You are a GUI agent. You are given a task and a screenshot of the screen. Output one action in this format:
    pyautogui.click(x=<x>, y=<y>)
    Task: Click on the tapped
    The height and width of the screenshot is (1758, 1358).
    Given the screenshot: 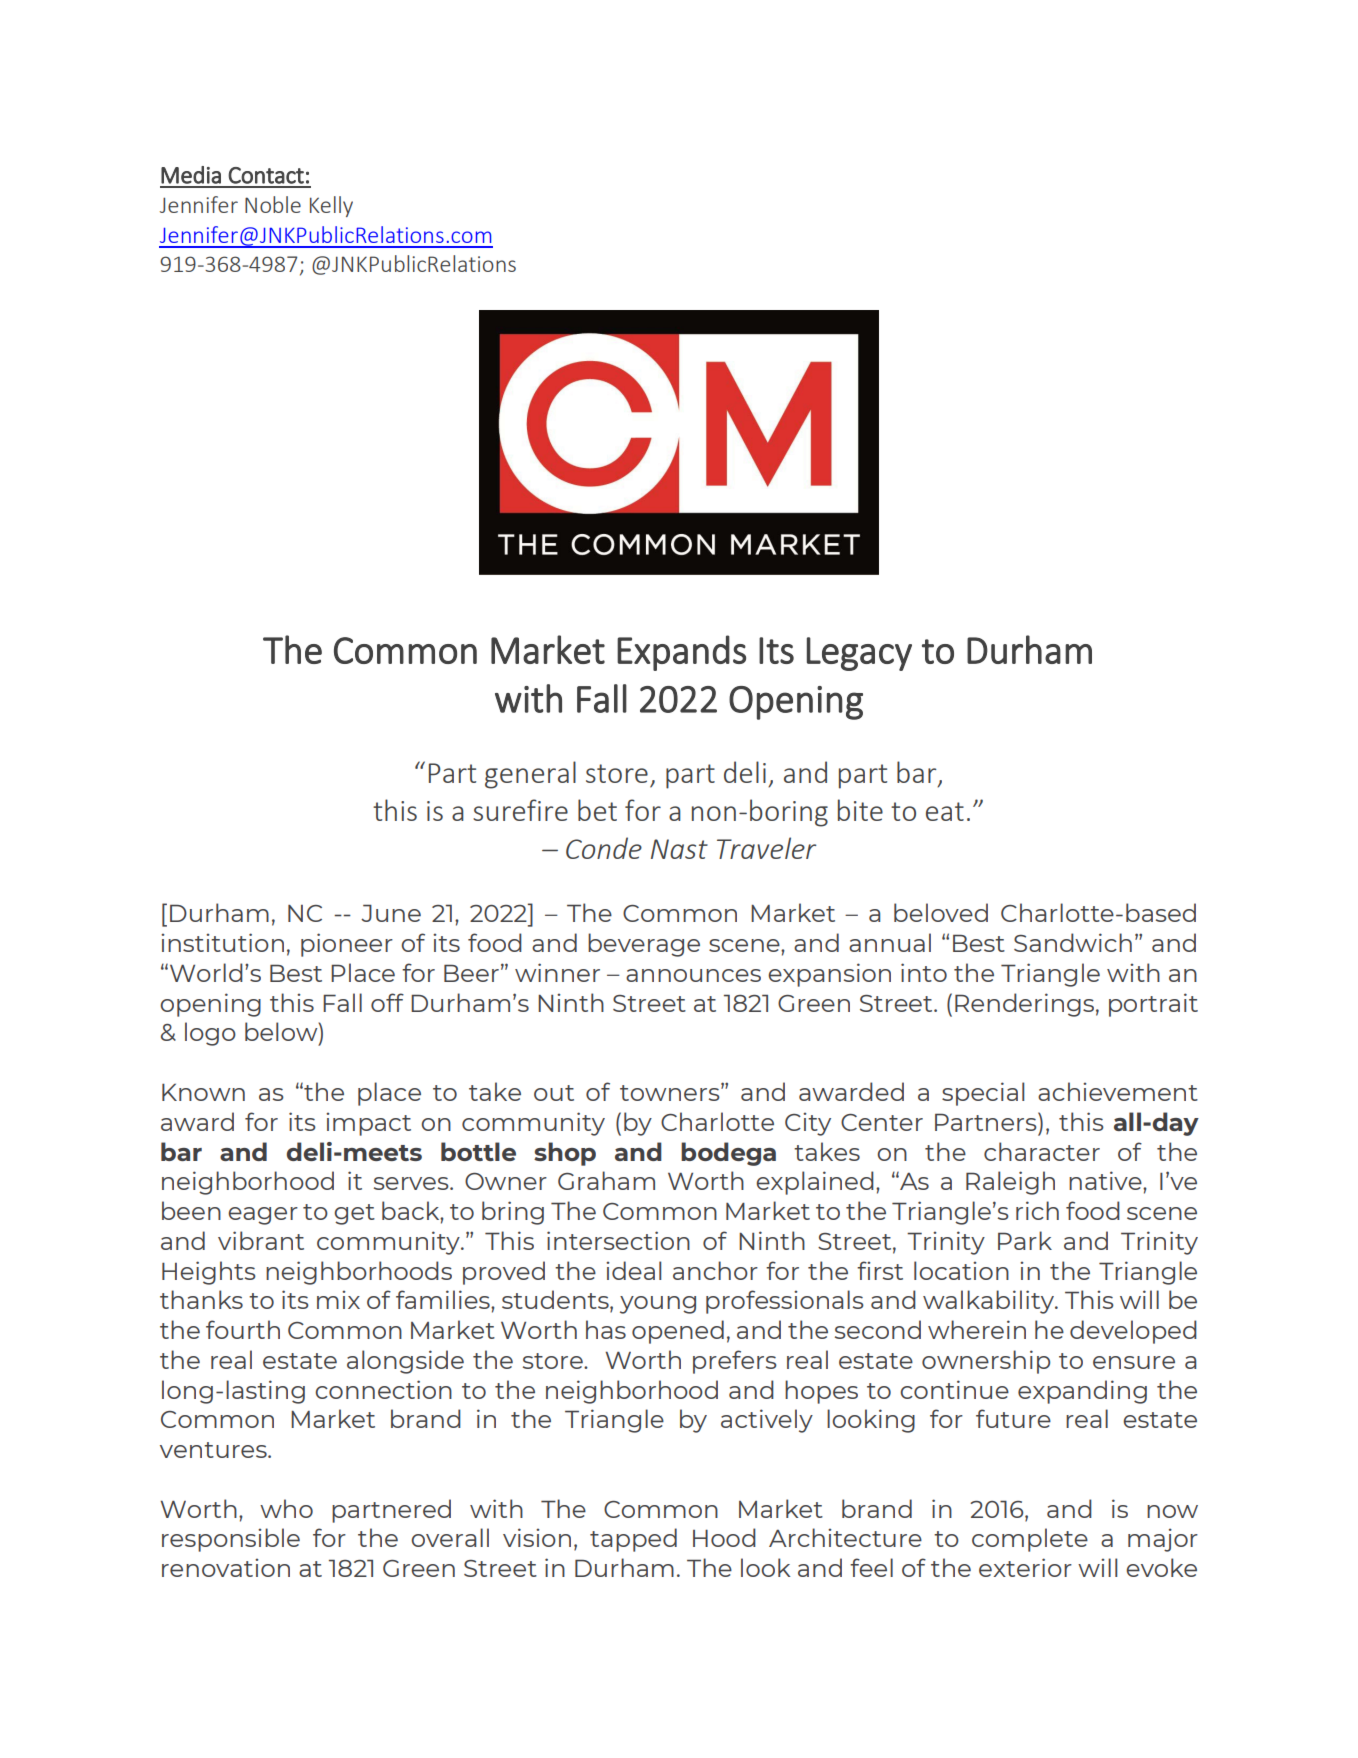 What is the action you would take?
    pyautogui.click(x=633, y=1540)
